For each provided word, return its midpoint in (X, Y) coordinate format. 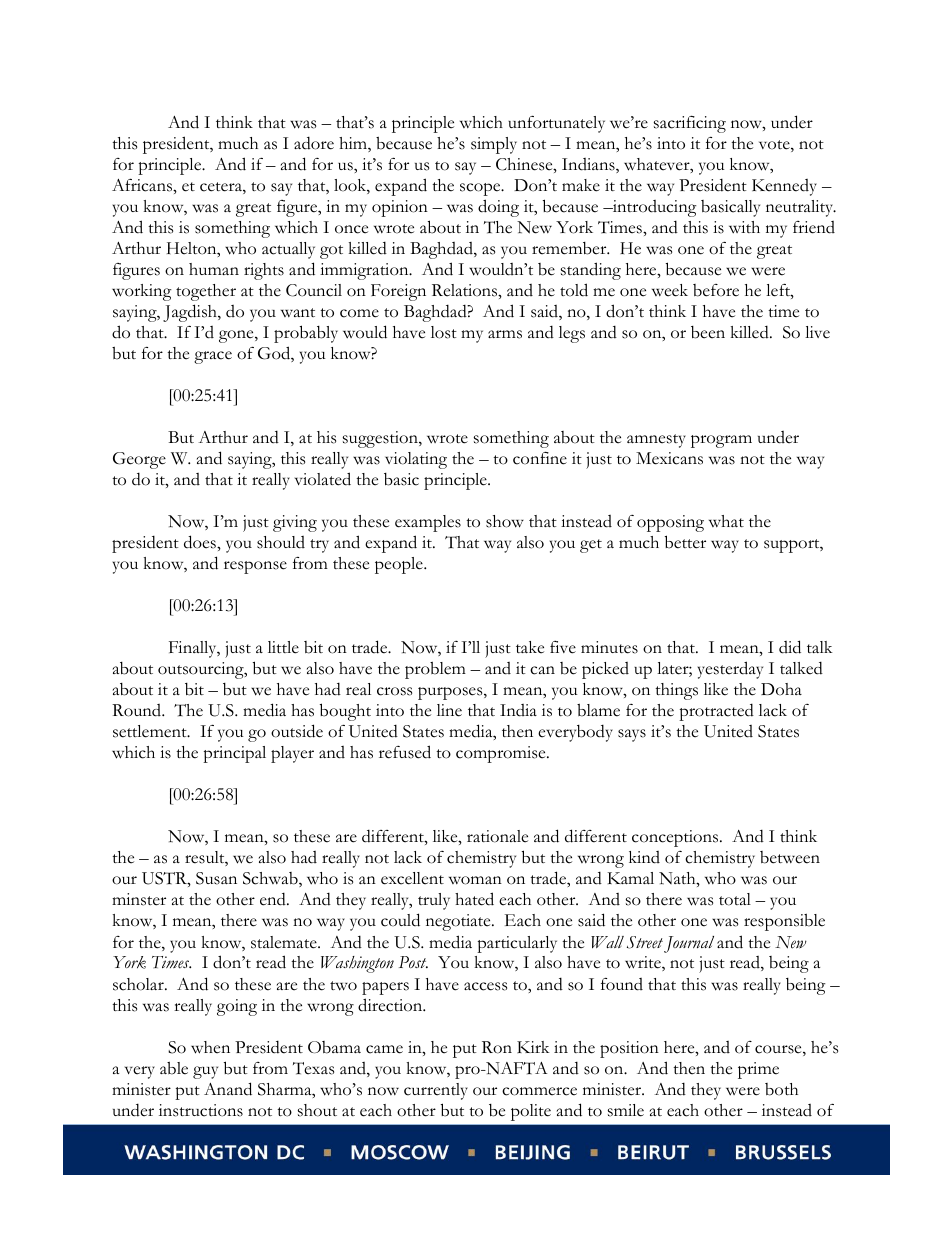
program (721, 441)
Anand (228, 1089)
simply (494, 145)
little (283, 647)
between (790, 857)
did (790, 647)
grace (213, 357)
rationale (497, 836)
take (530, 647)
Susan (216, 878)
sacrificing (690, 124)
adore (314, 143)
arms (505, 334)
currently (436, 1091)
